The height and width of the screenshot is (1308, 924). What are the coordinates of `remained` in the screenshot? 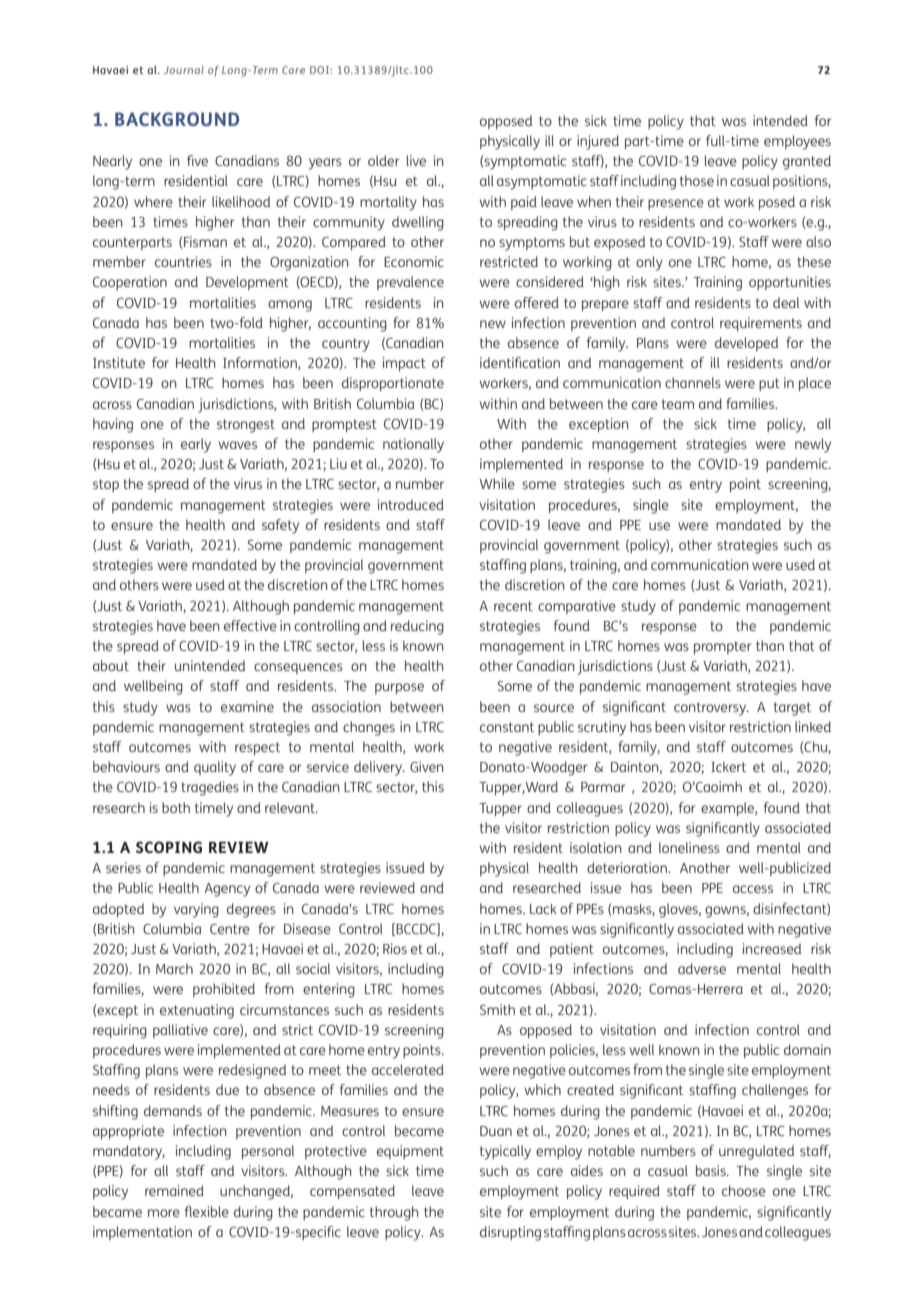 It's located at (174, 1190).
